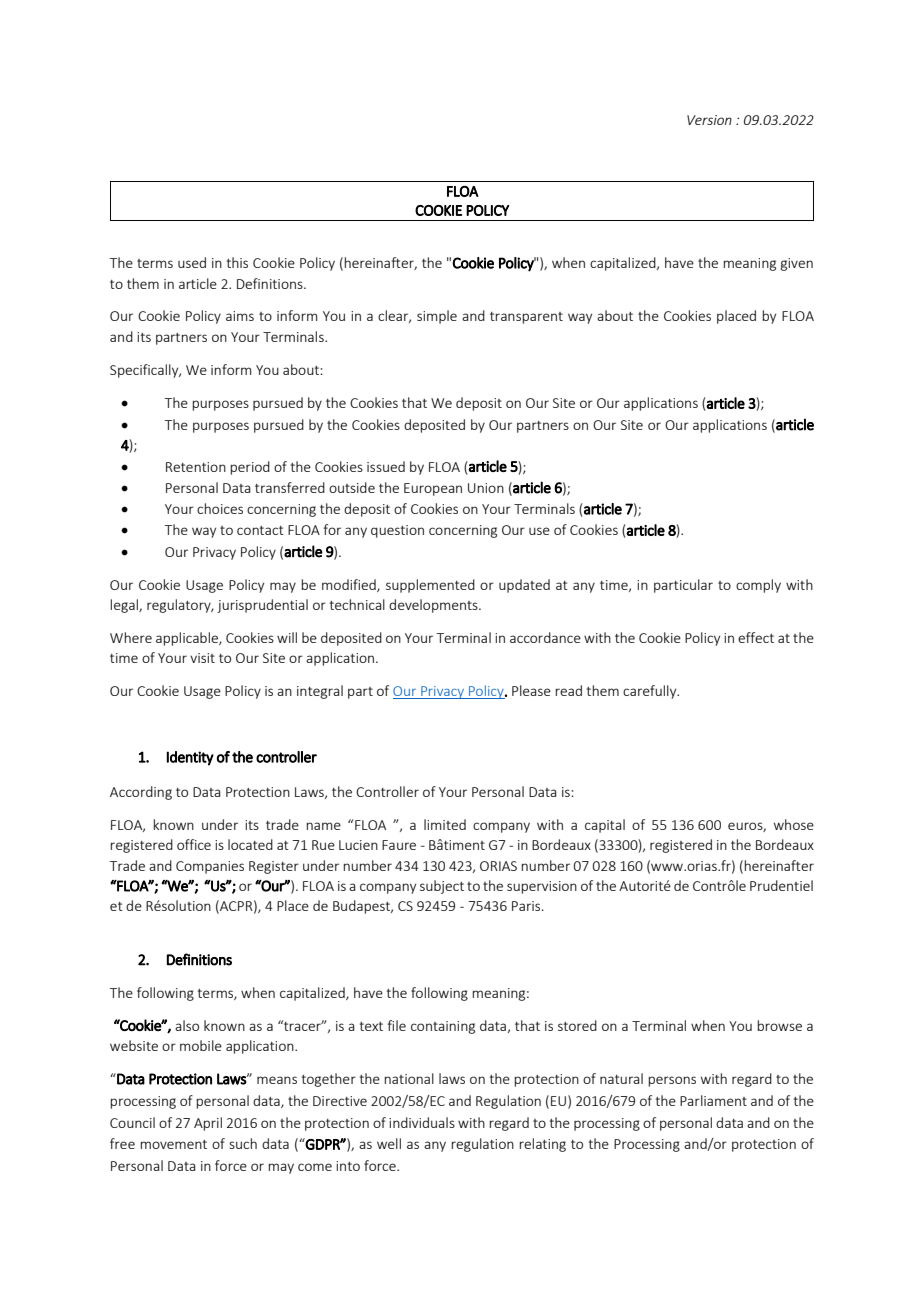 This image has height=1308, width=924. I want to click on effect, so click(756, 637).
